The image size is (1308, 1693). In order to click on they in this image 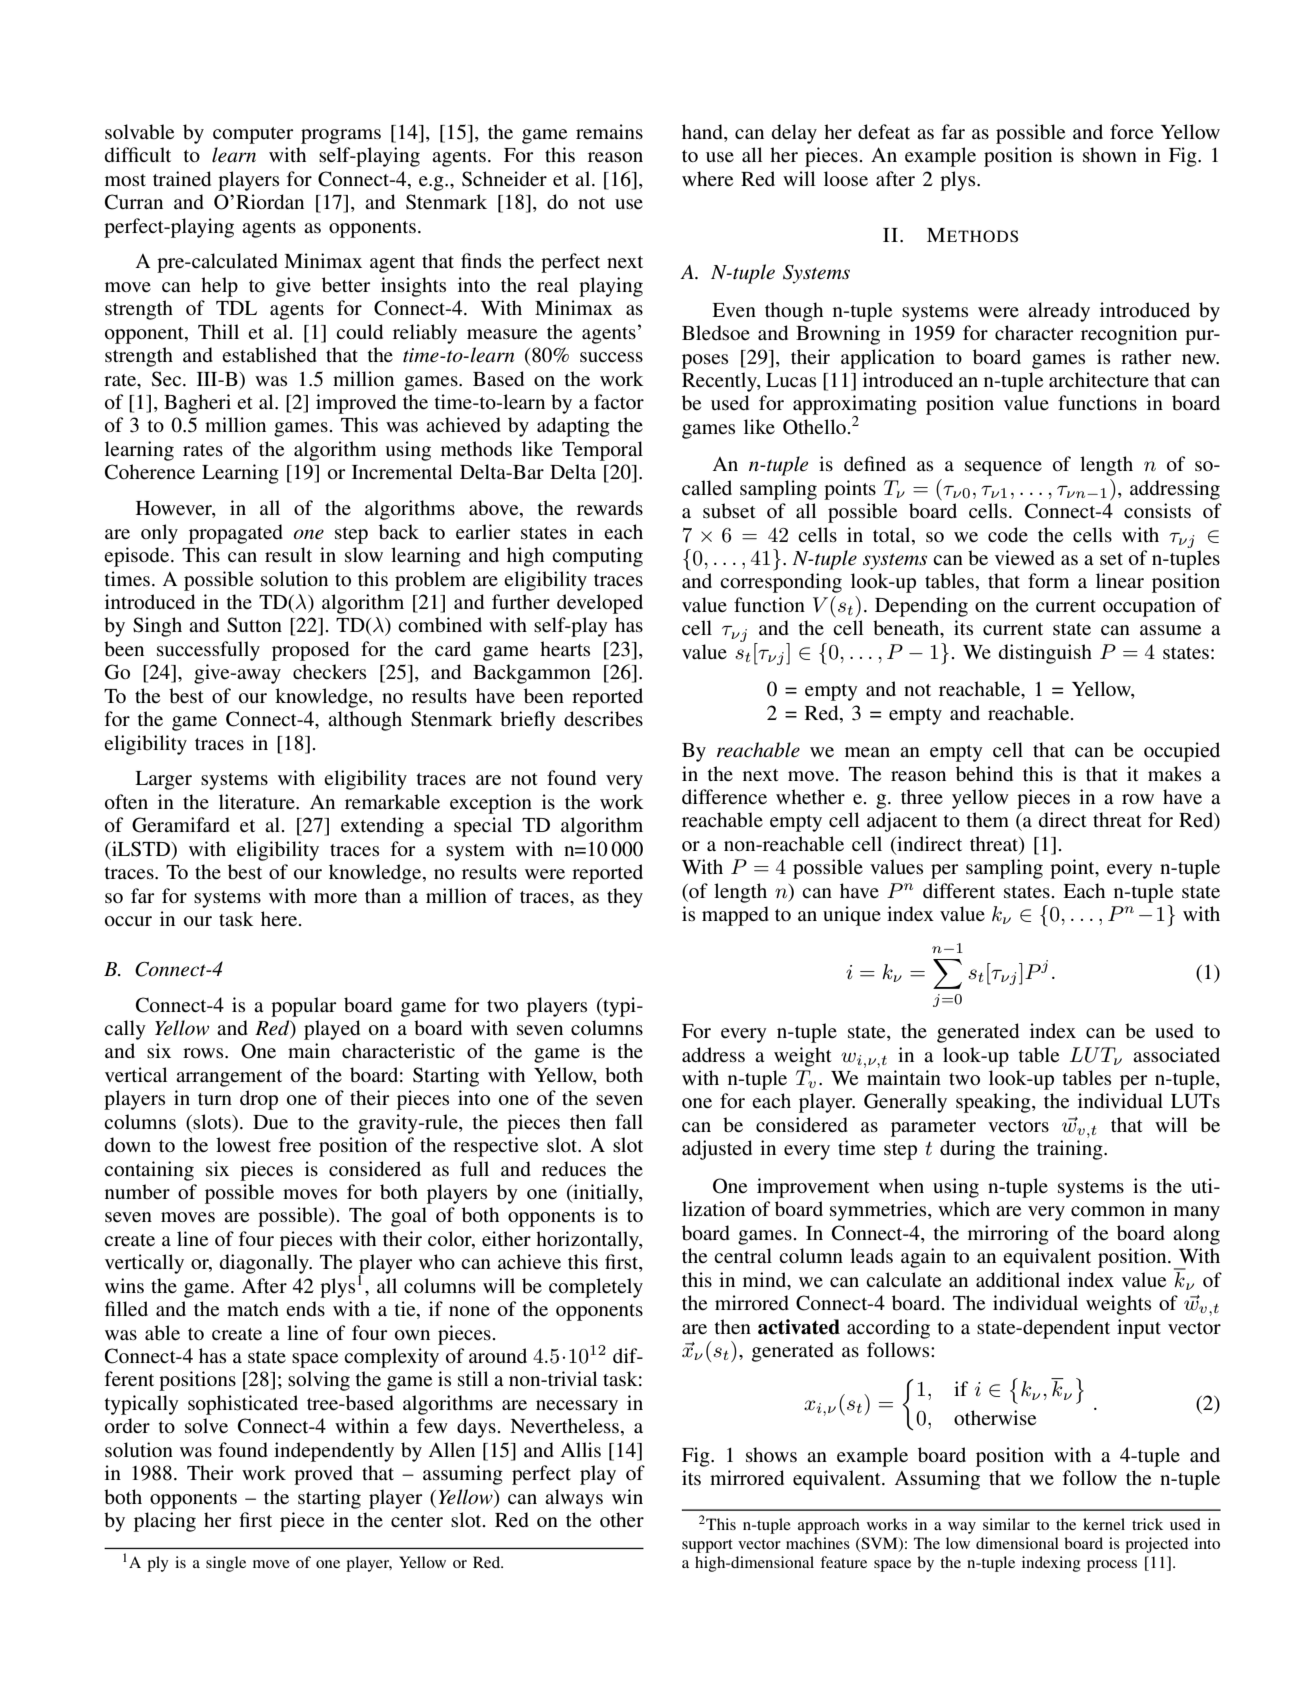, I will do `click(625, 898)`.
